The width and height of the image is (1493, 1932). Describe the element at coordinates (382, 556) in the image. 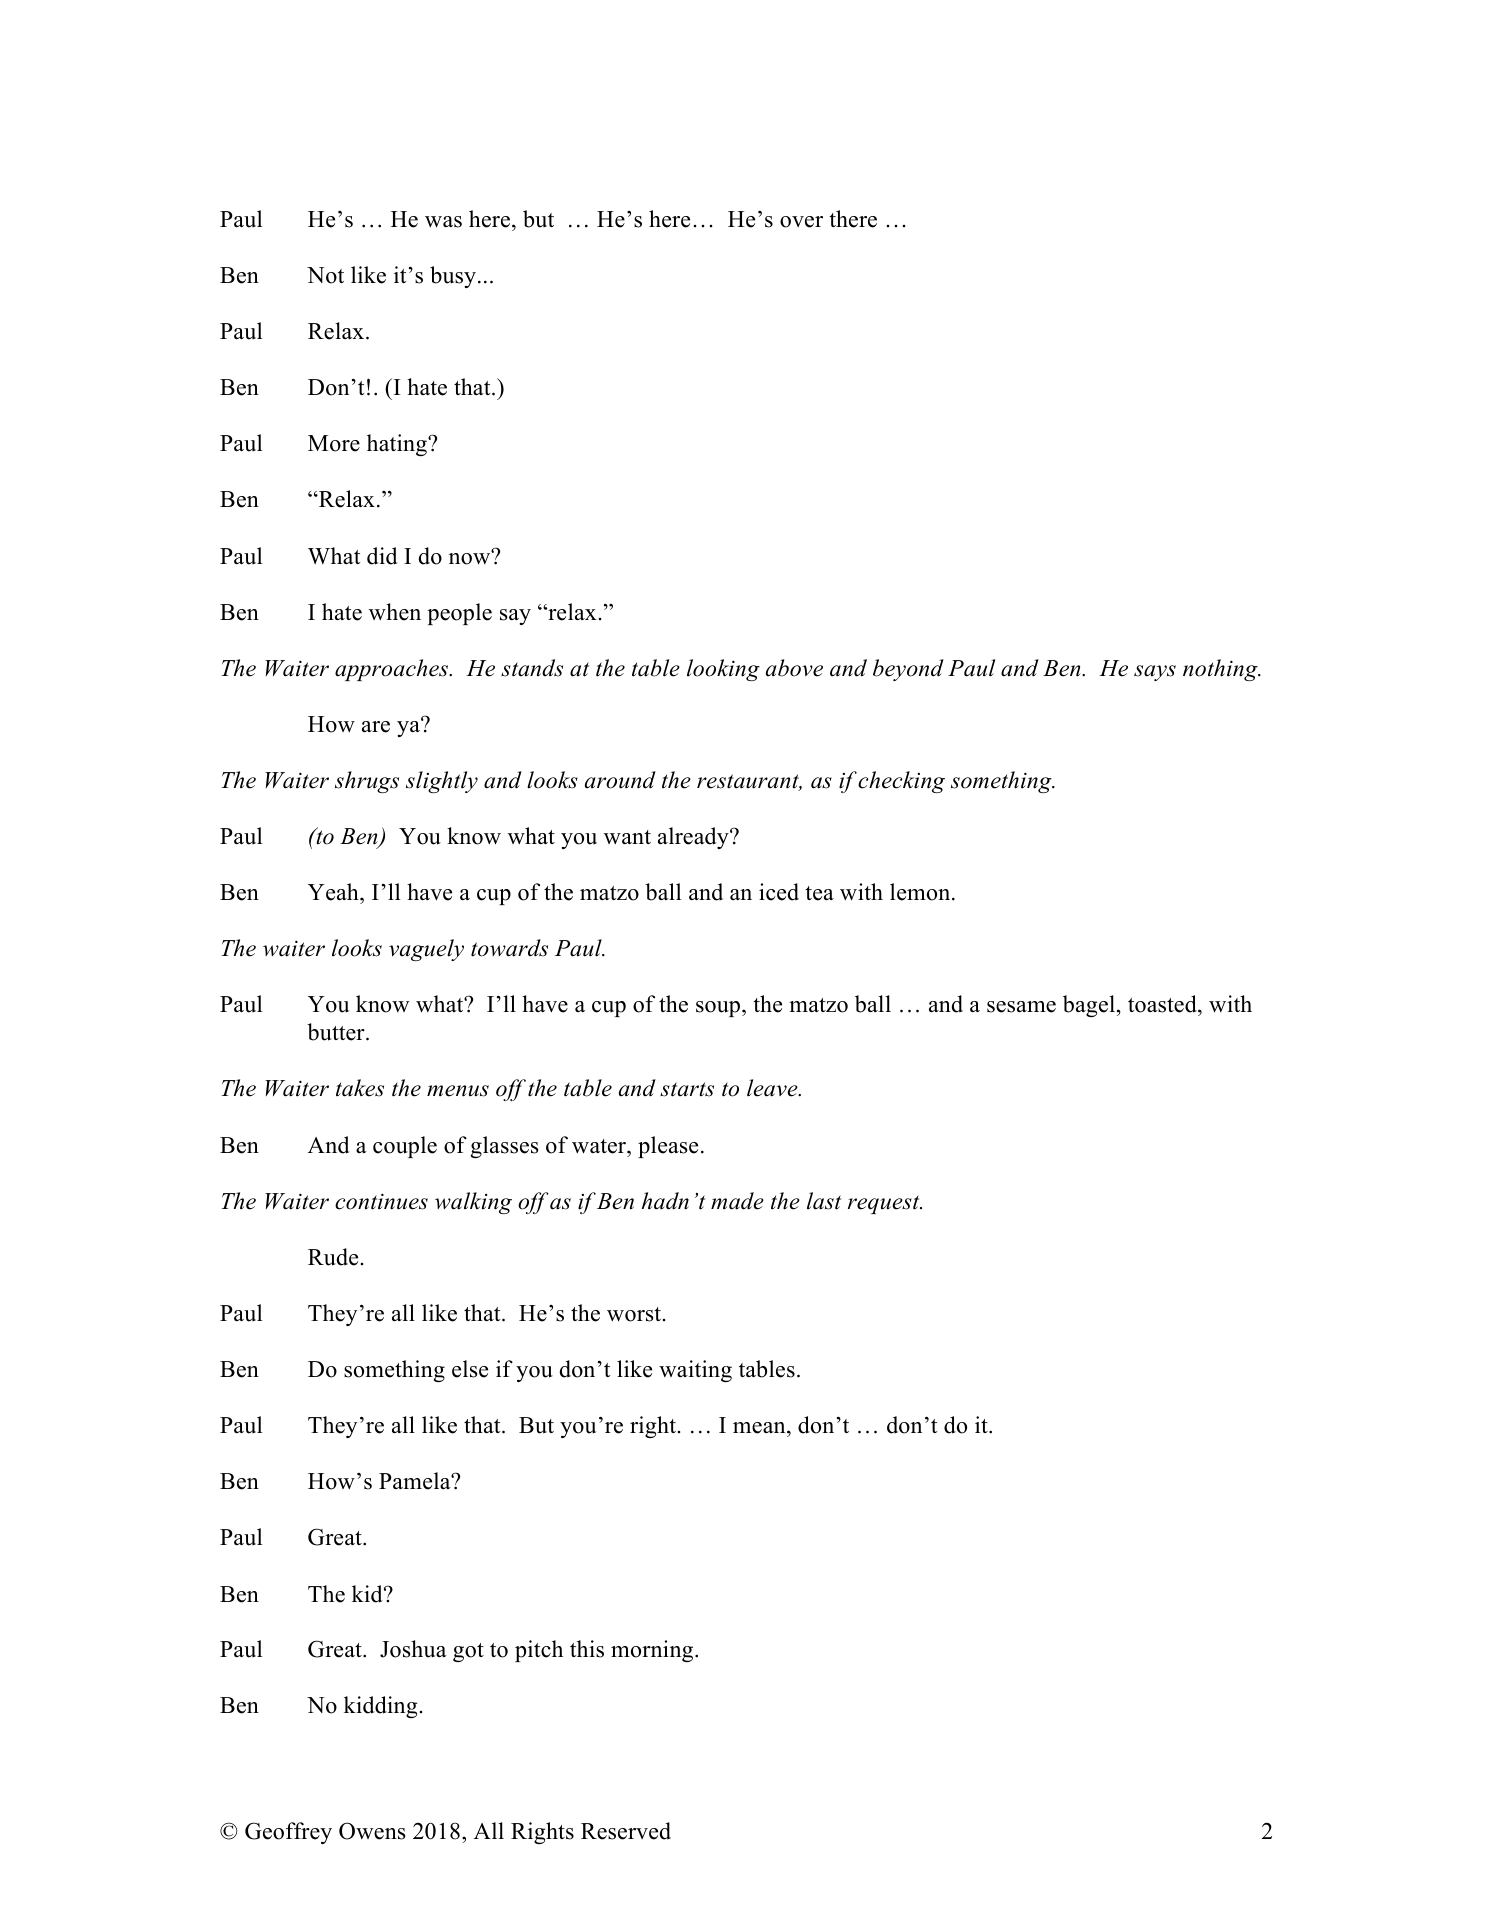

I see `did` at that location.
